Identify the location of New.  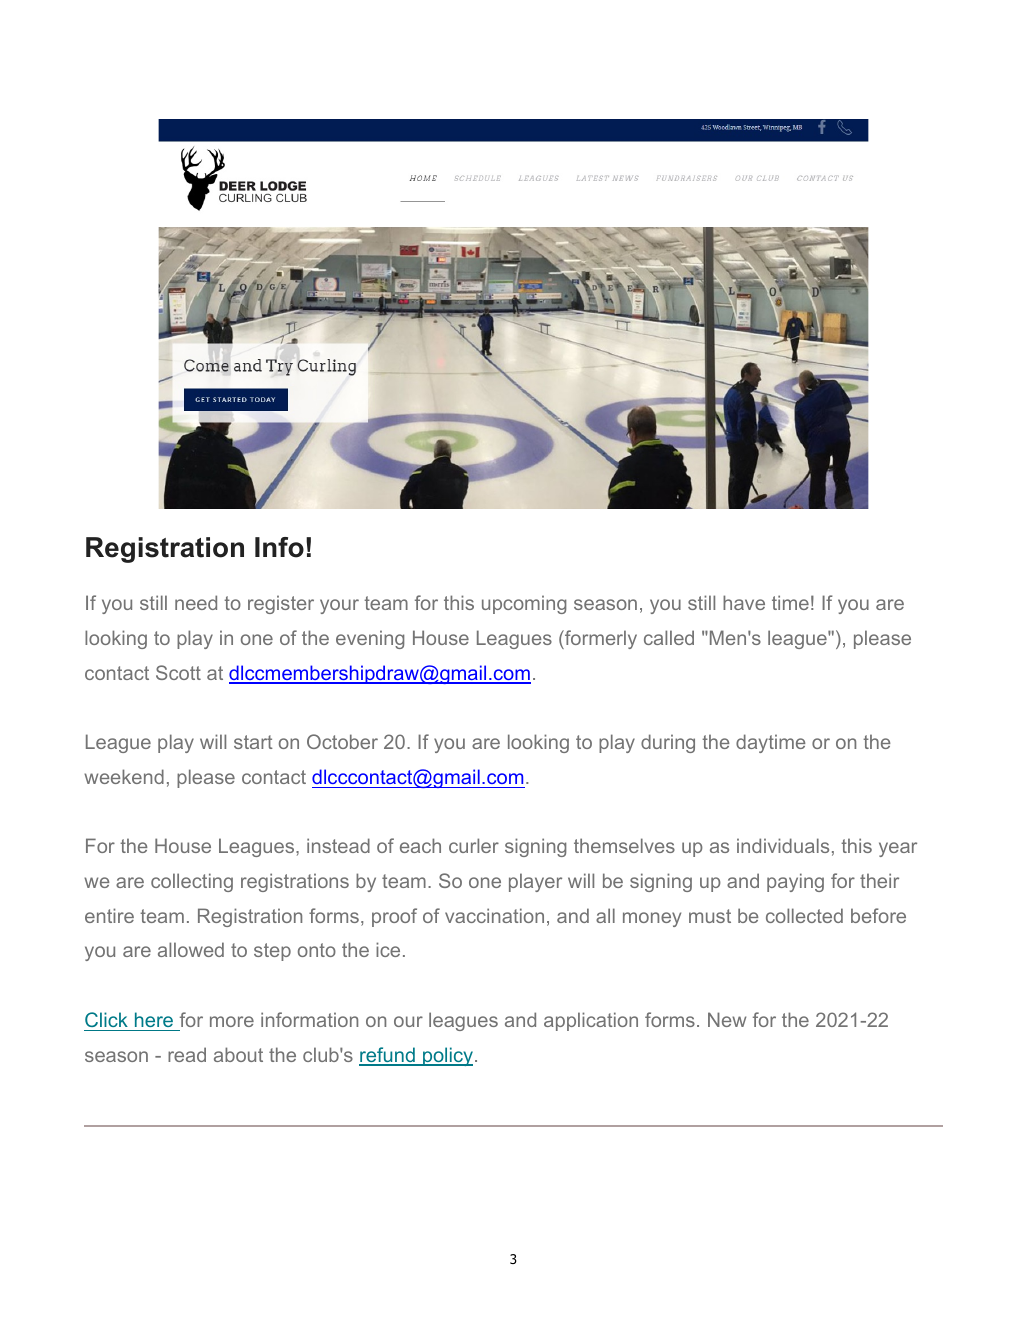
(727, 1019).
